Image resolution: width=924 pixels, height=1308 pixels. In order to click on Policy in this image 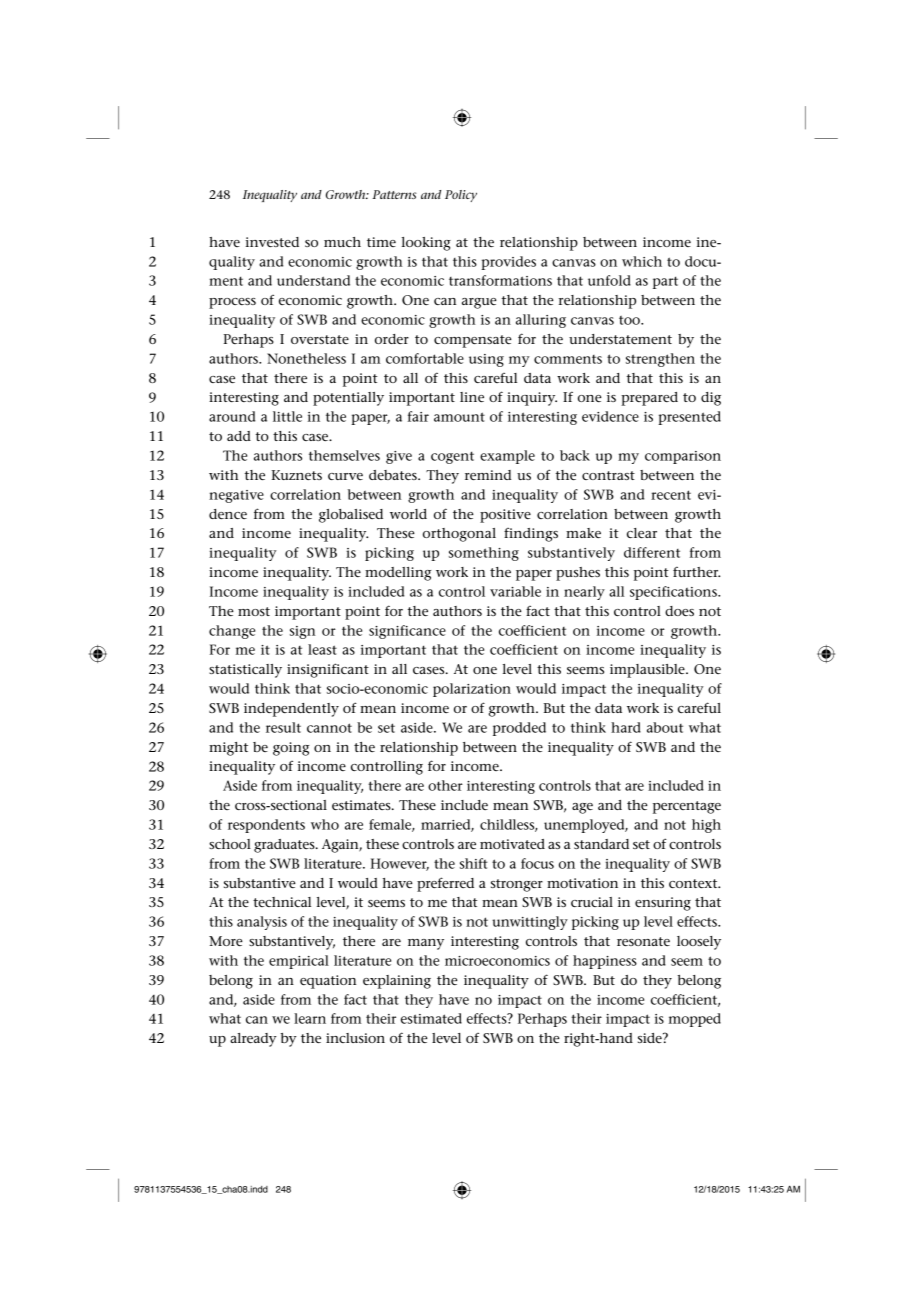, I will do `click(461, 196)`.
